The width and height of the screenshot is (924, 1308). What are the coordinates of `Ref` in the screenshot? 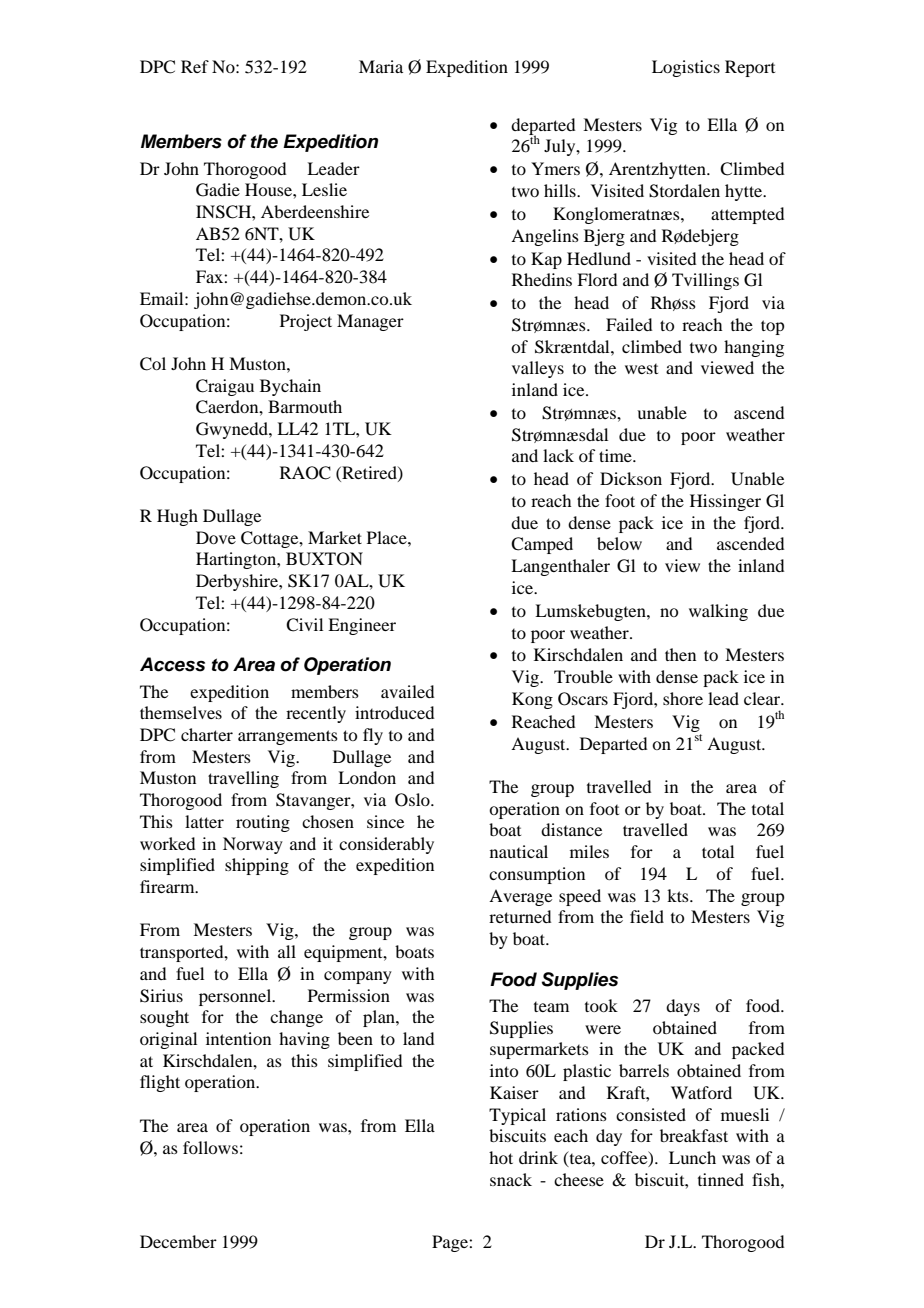 It's located at (195, 66).
